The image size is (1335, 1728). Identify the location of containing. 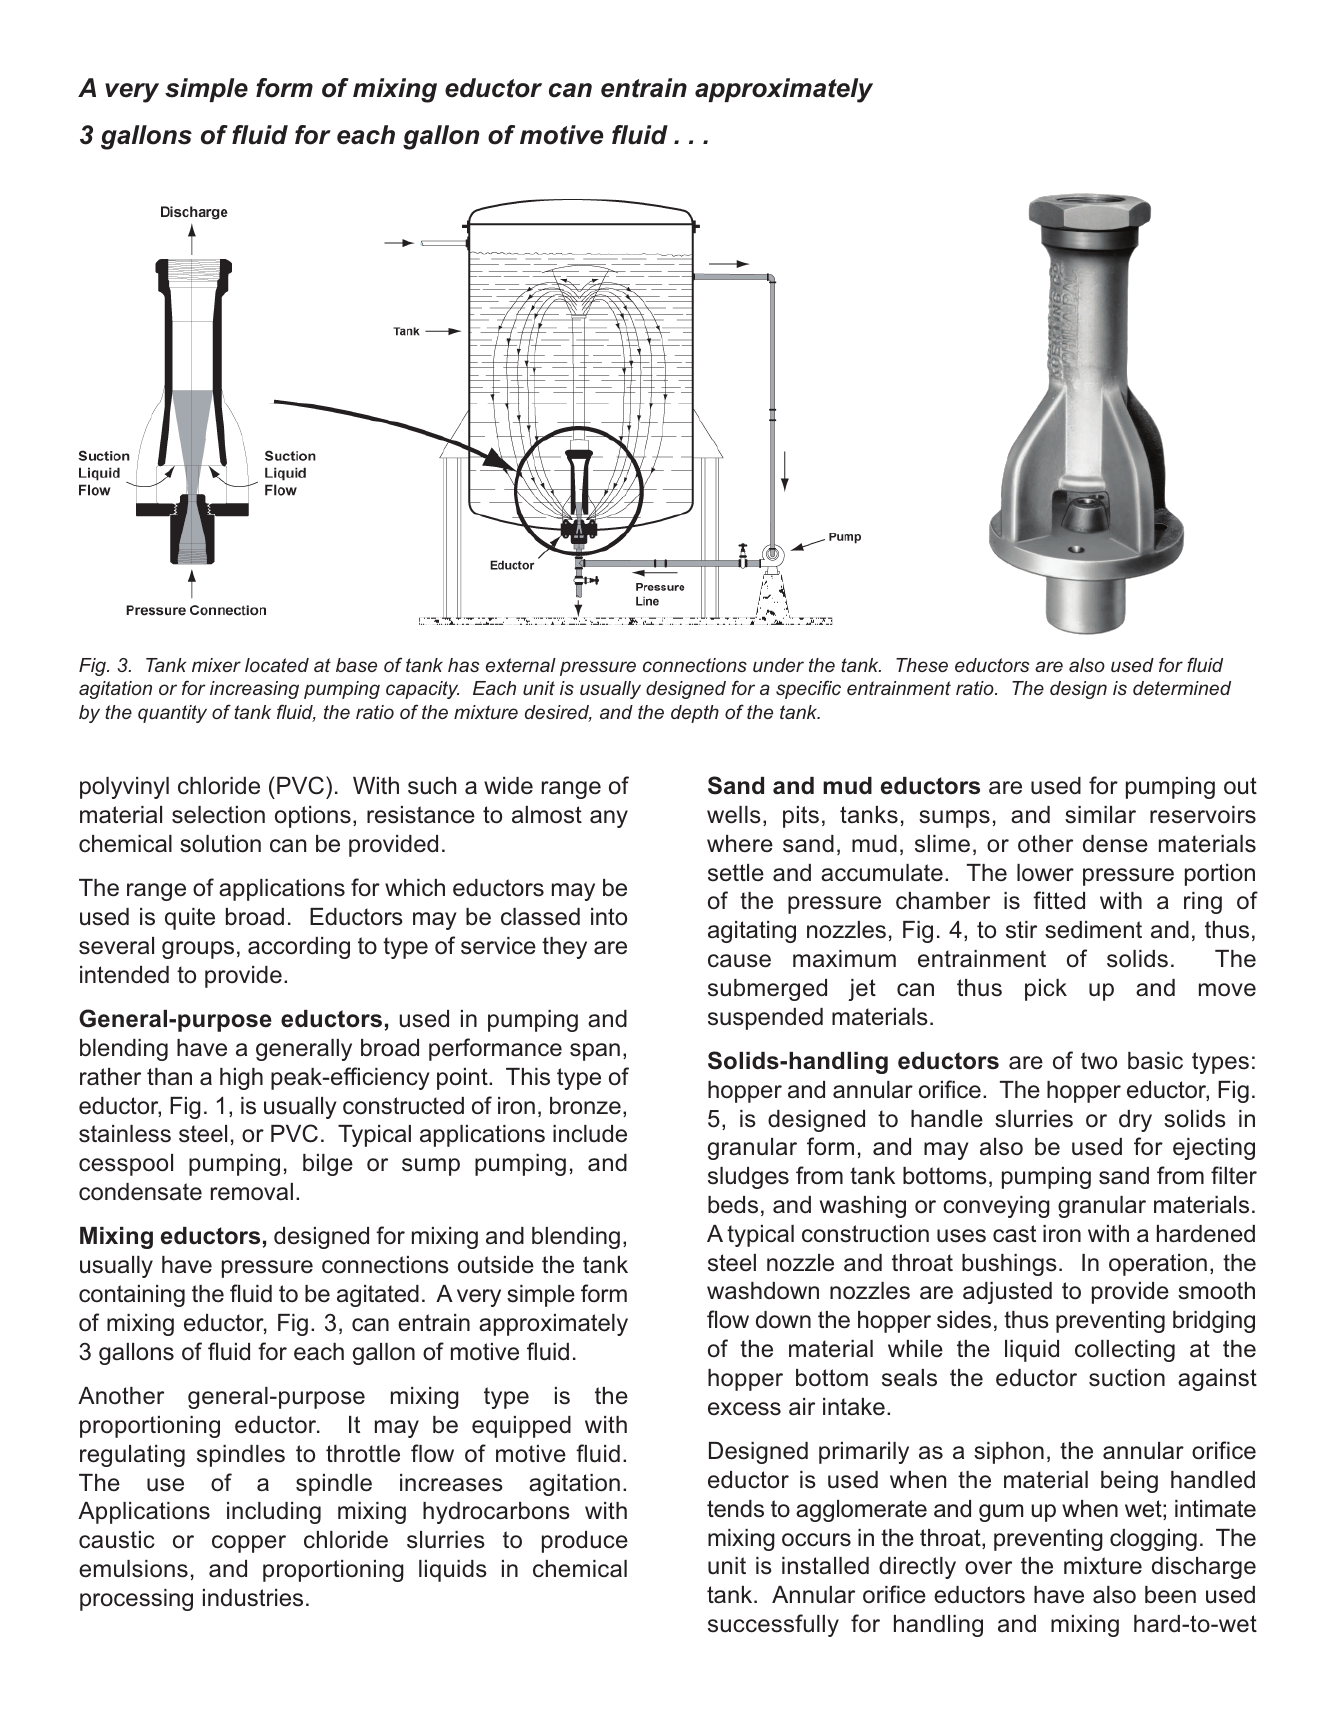
(132, 1296).
